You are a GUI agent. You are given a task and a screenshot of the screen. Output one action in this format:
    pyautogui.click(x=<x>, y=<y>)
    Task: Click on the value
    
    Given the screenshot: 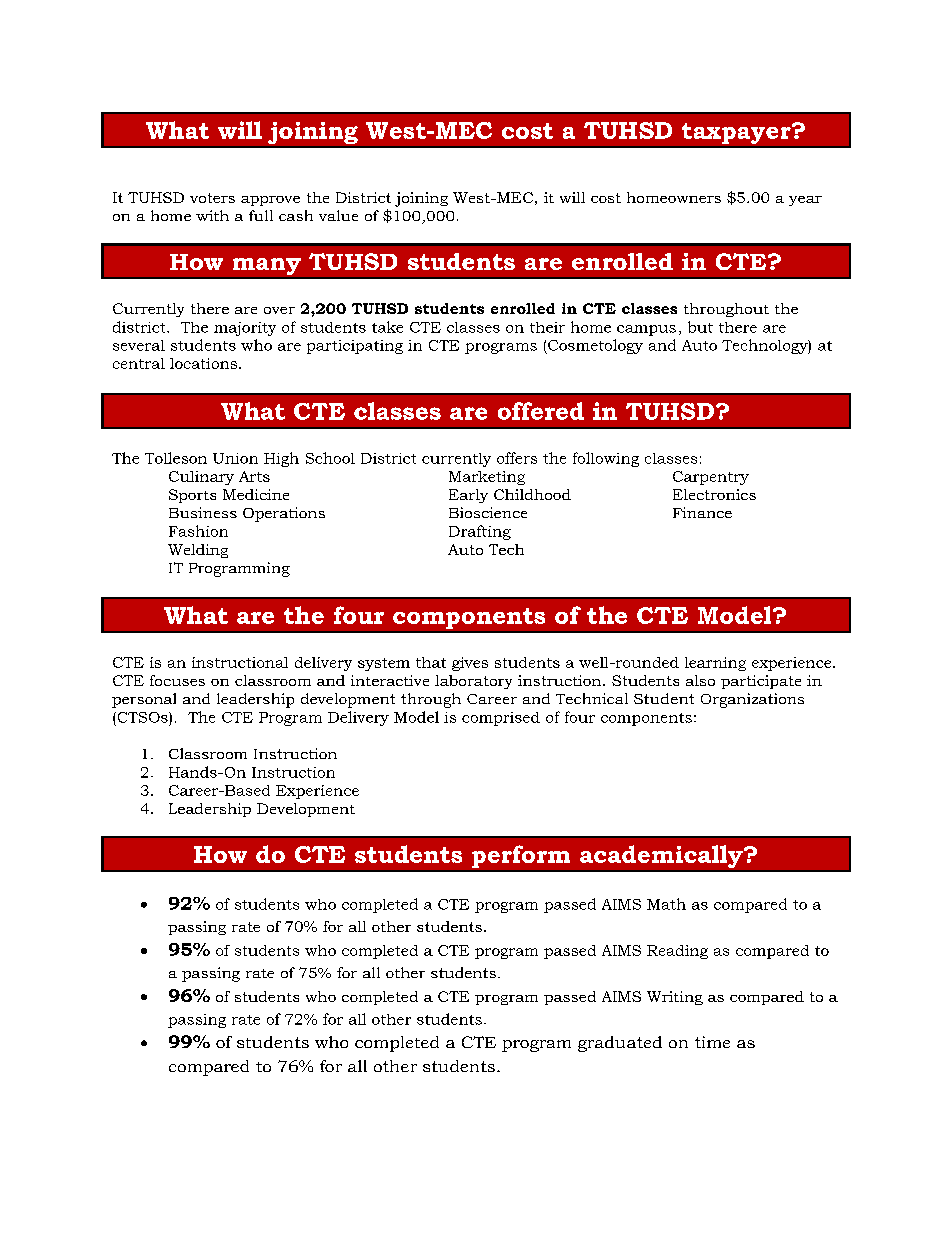 What is the action you would take?
    pyautogui.click(x=338, y=215)
